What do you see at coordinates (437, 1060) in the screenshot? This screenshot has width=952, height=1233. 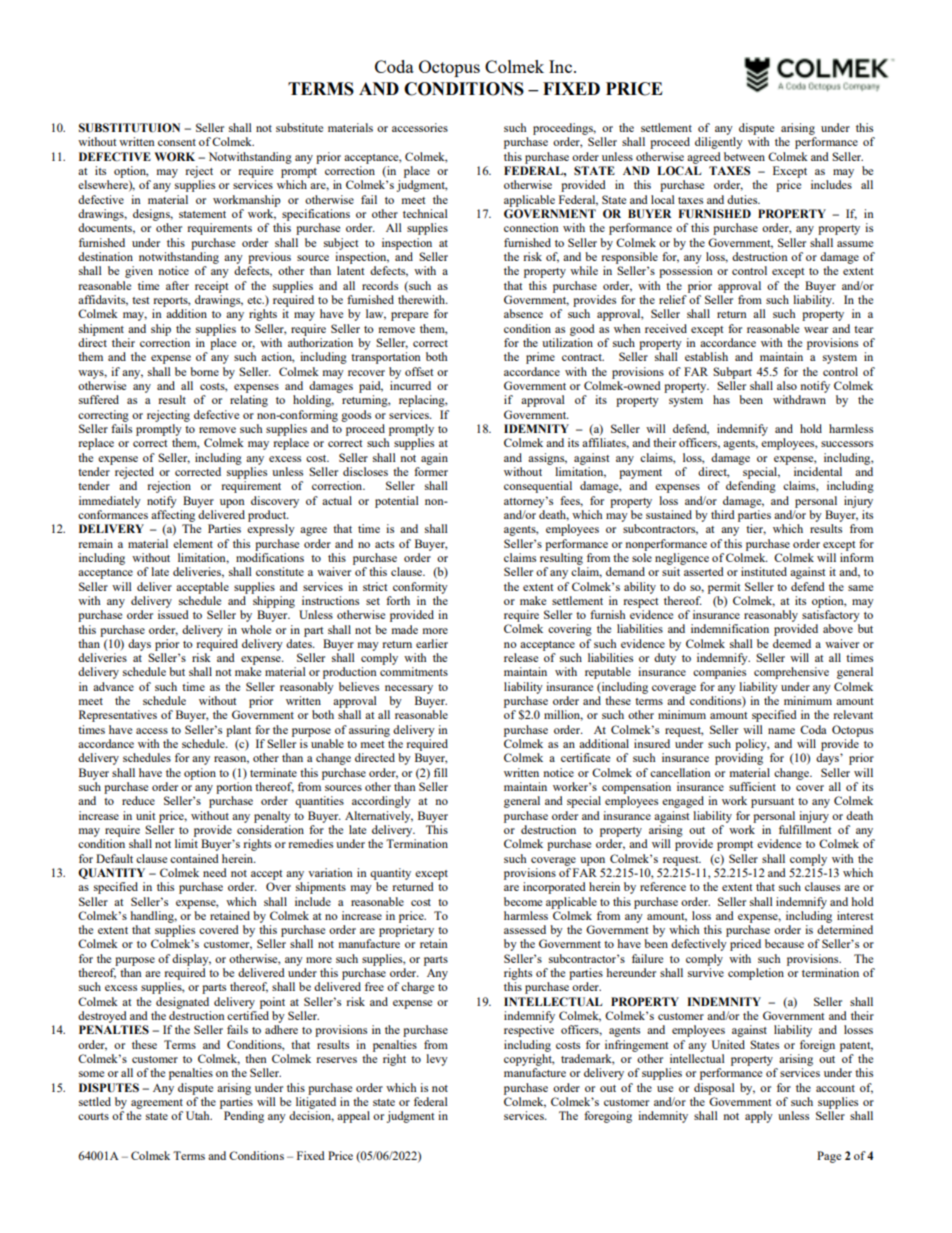 I see `levy` at bounding box center [437, 1060].
